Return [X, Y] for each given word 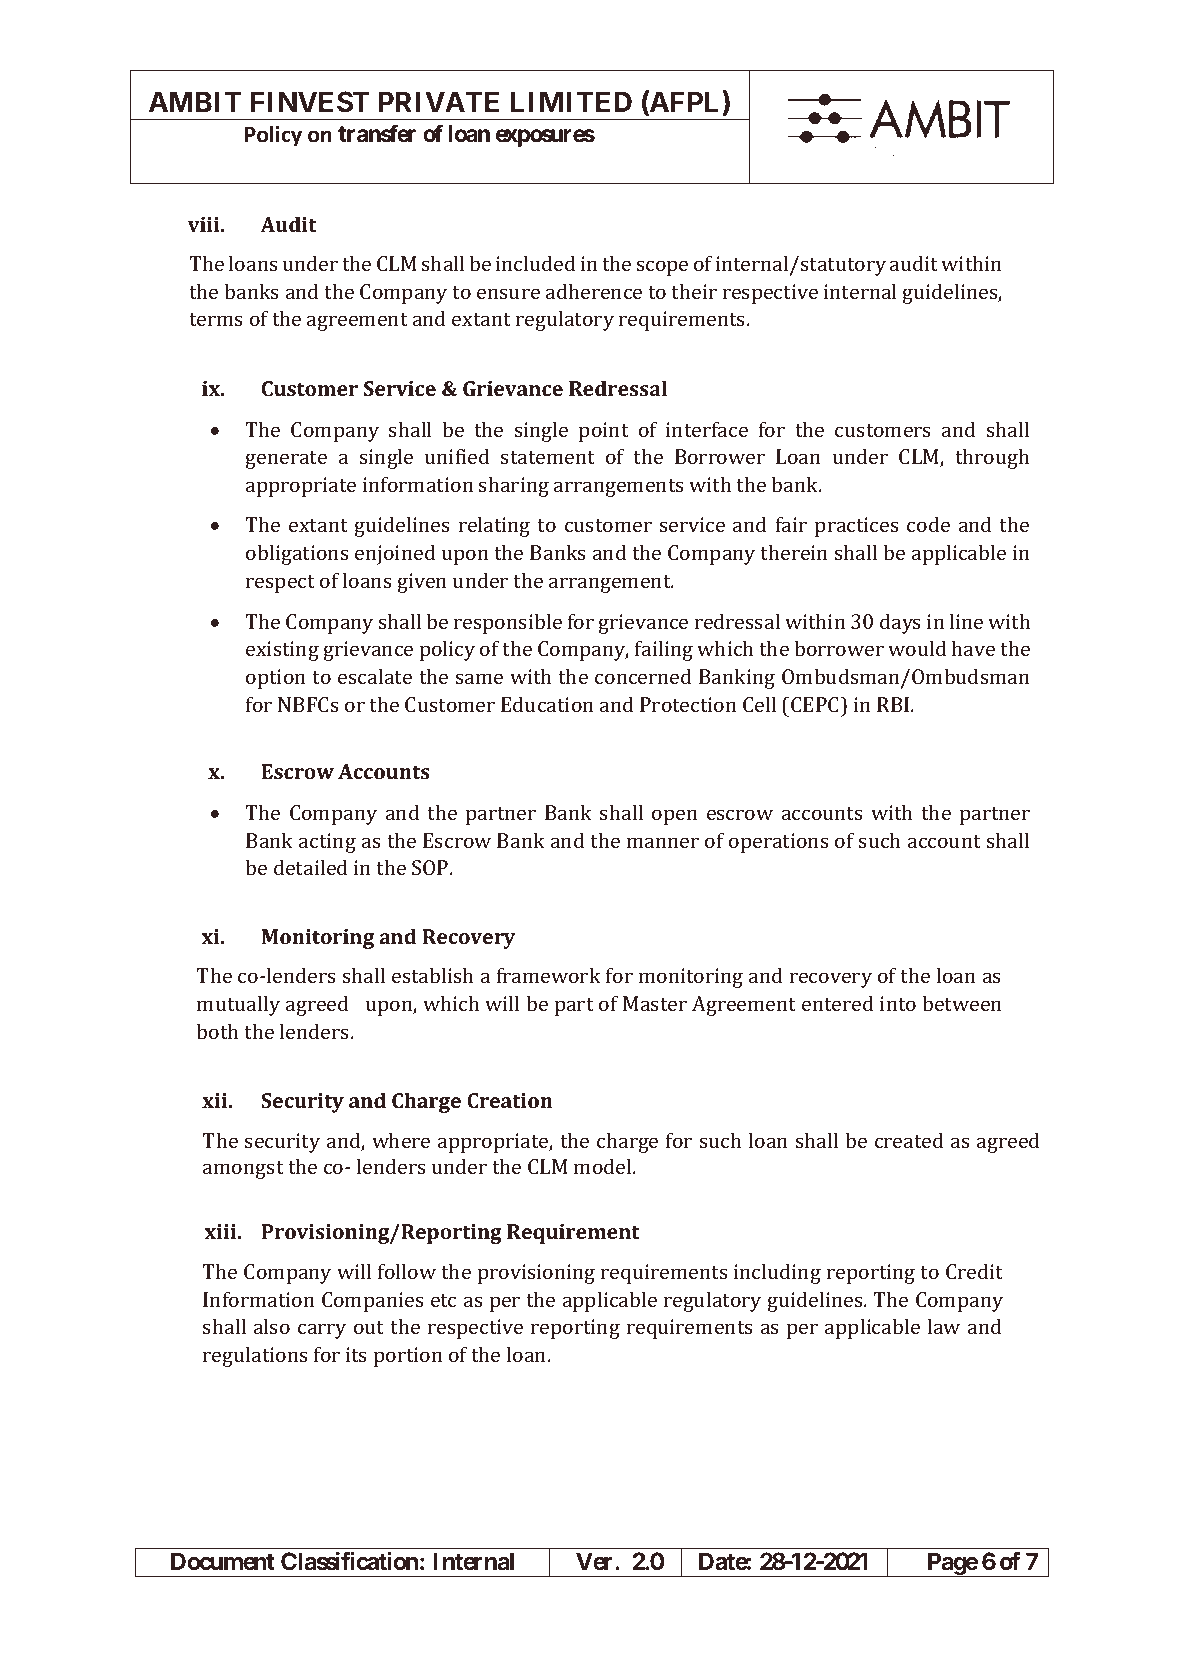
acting [327, 843]
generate [286, 460]
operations [779, 843]
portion [408, 1357]
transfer [377, 133]
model [604, 1166]
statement [548, 457]
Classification [349, 1561]
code [928, 524]
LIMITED [571, 101]
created [909, 1140]
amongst [243, 1170]
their [694, 291]
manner [663, 842]
